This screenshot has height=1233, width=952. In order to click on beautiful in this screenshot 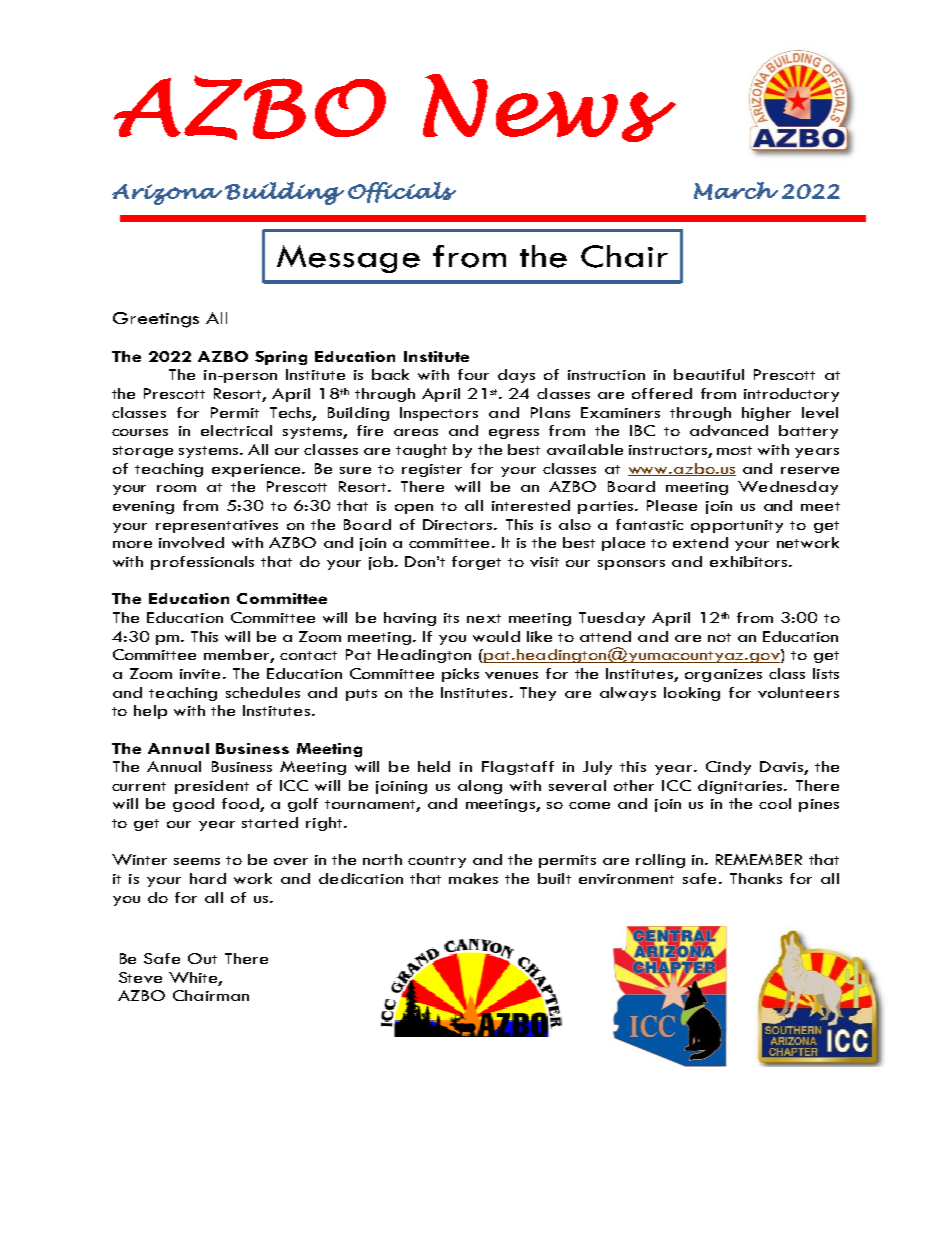, I will do `click(709, 374)`.
